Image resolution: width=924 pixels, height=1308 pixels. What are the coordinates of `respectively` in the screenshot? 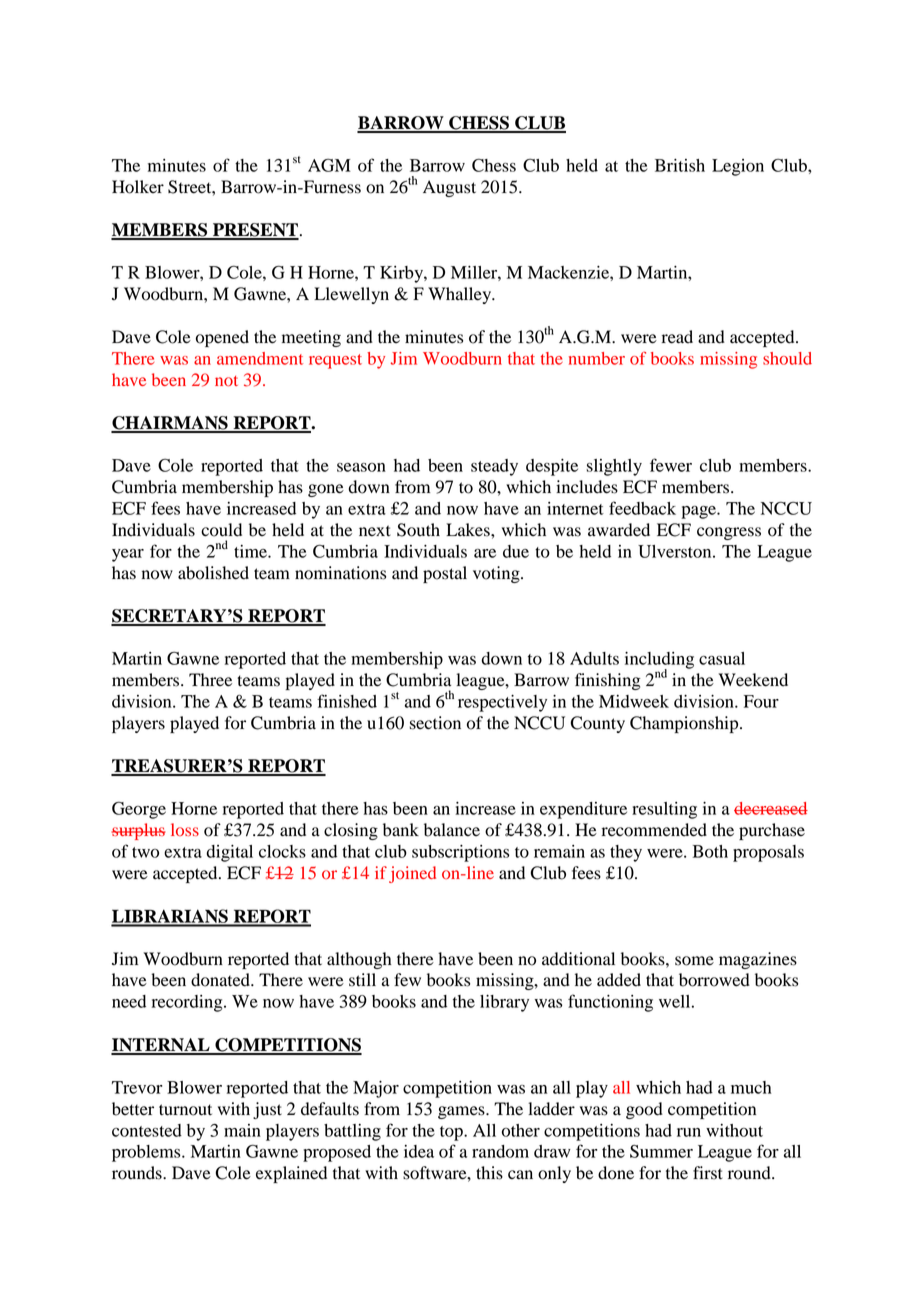 It's located at (502, 703).
